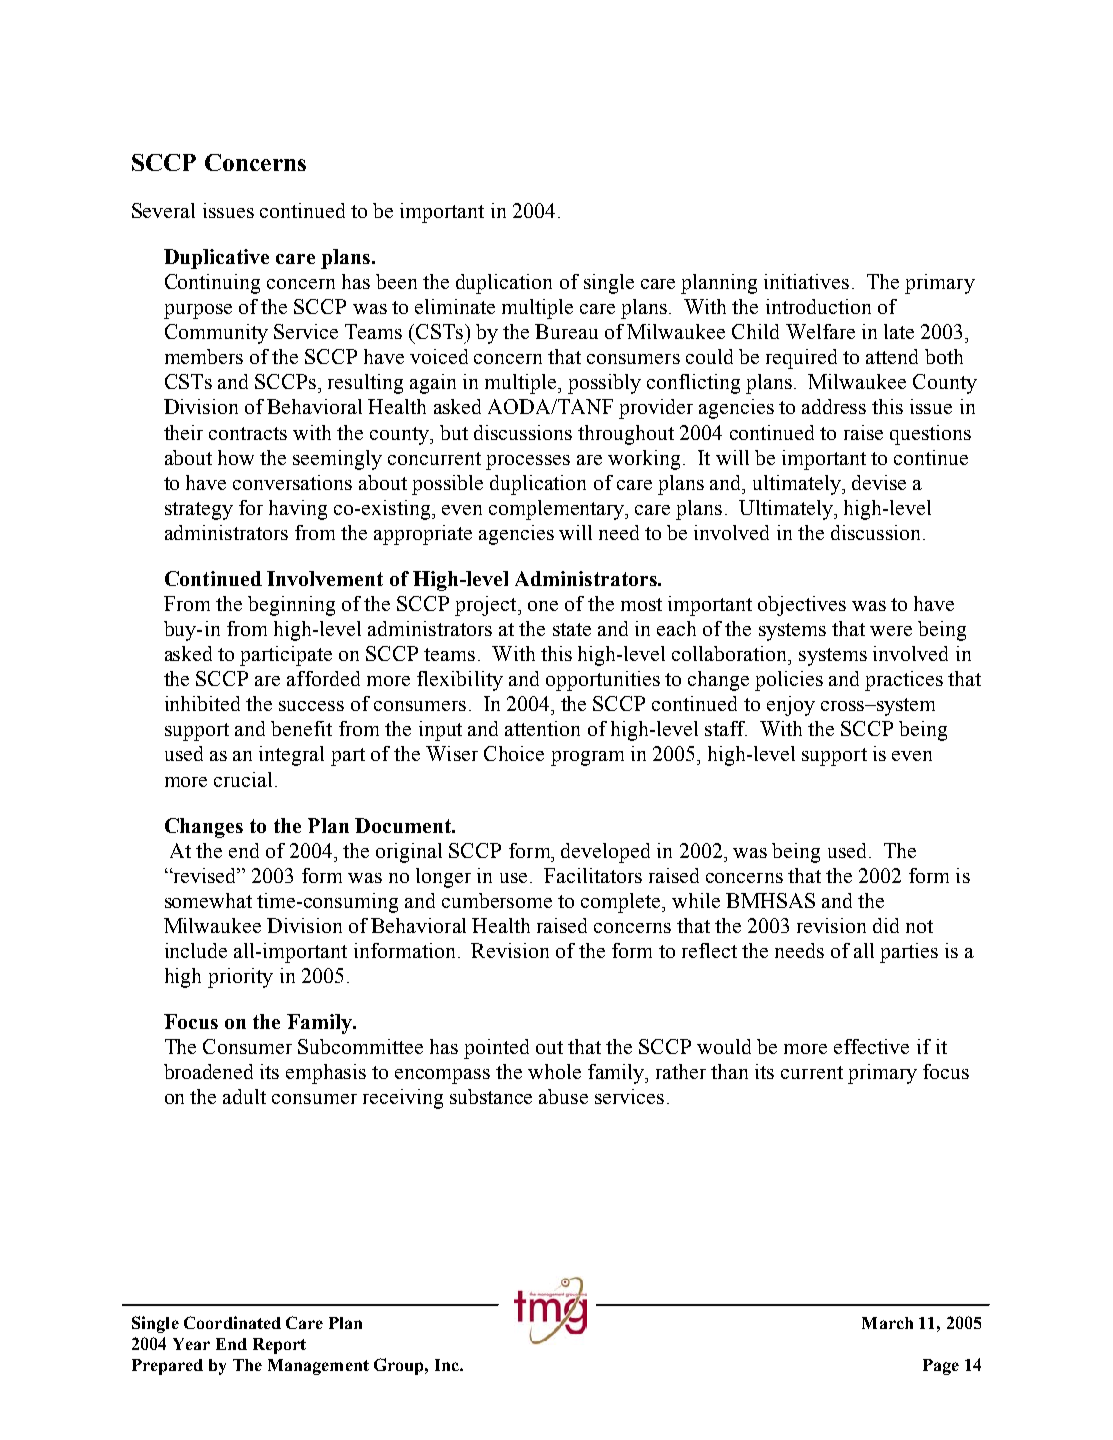 This screenshot has width=1113, height=1440. Describe the element at coordinates (243, 779) in the screenshot. I see `crucial` at that location.
